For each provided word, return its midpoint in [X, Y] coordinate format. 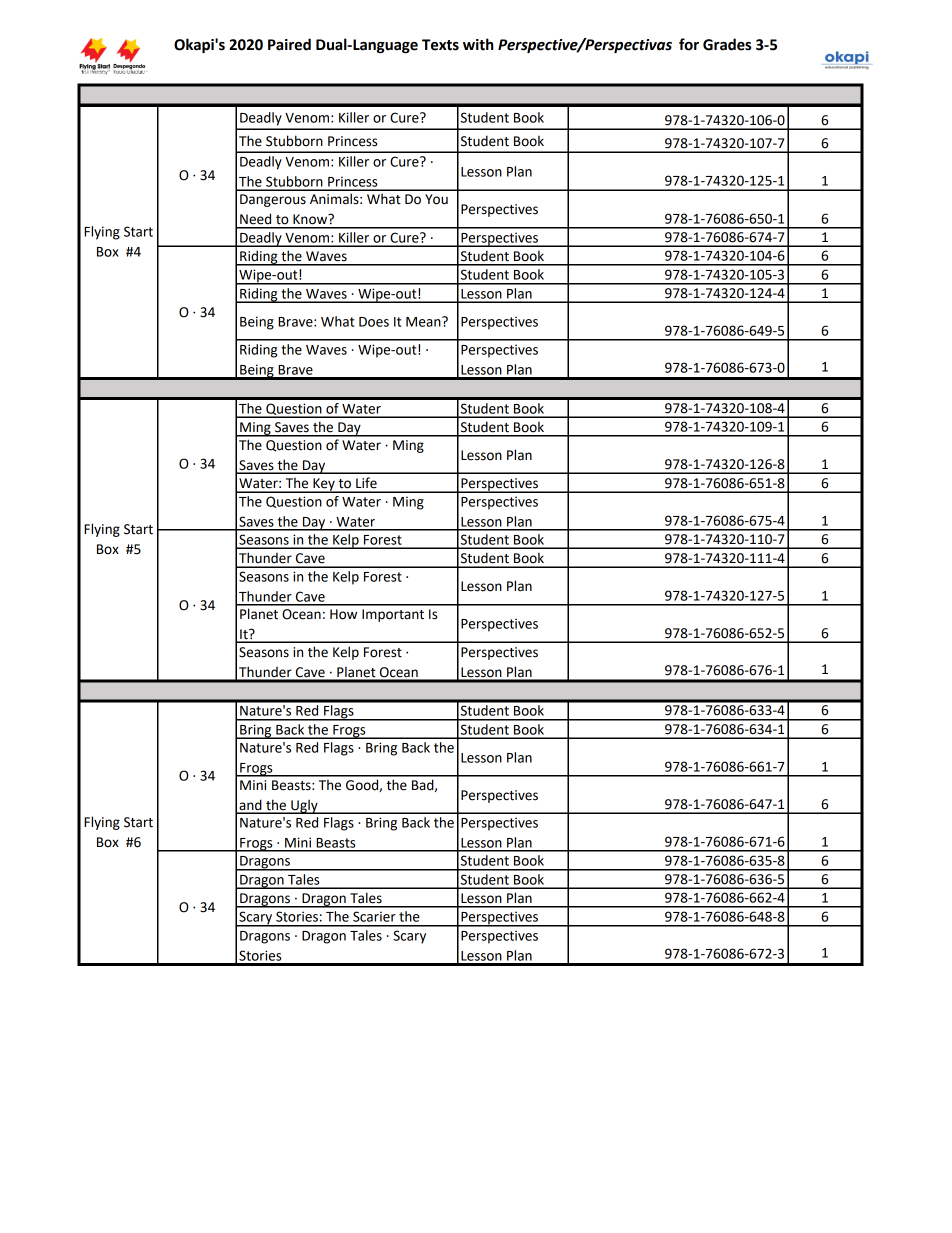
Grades [727, 44]
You [436, 199]
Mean [424, 321]
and [250, 806]
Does [374, 322]
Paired [289, 44]
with [478, 44]
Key [324, 485]
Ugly [304, 806]
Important [393, 615]
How [343, 614]
